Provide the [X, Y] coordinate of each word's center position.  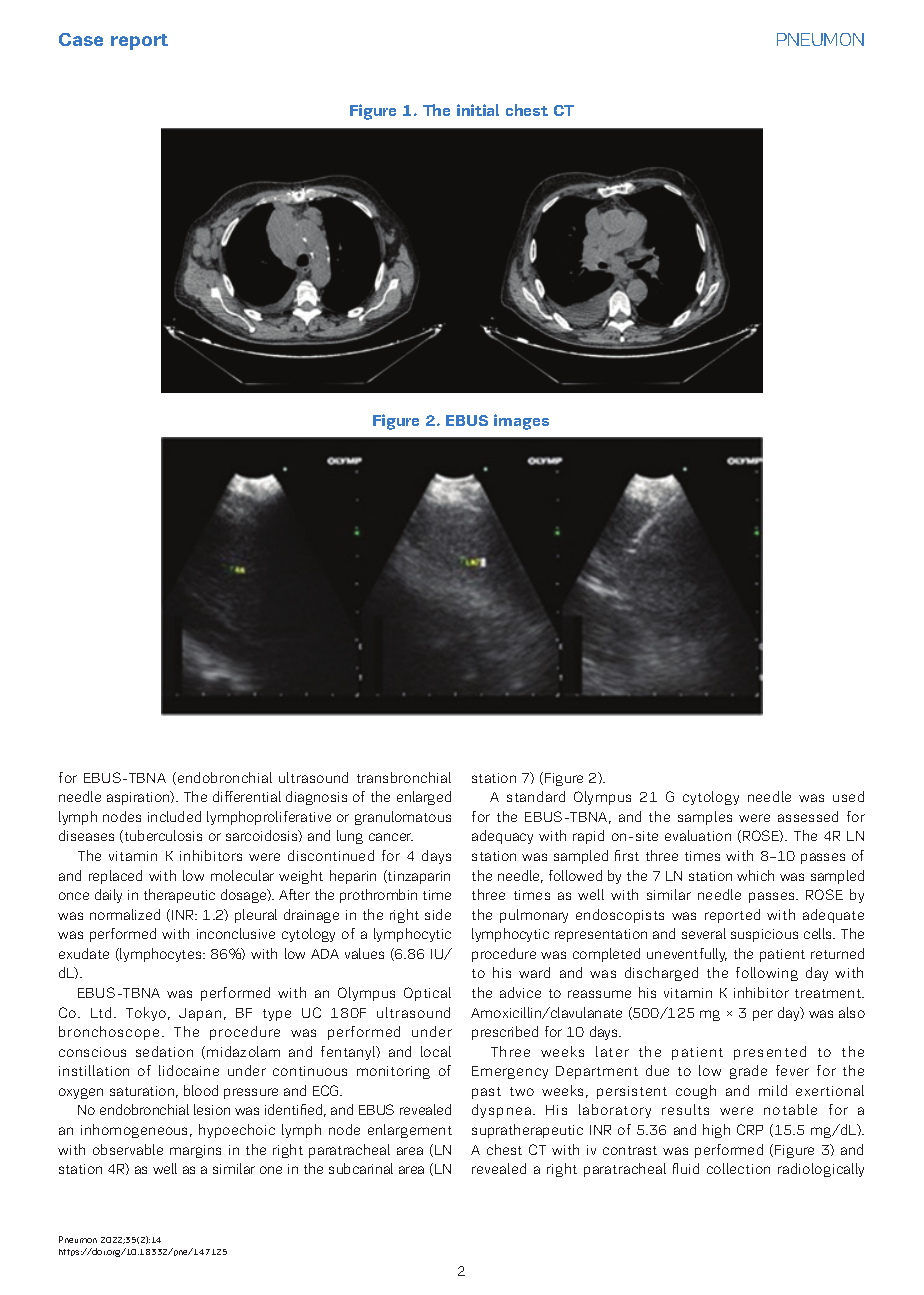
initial [478, 110]
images [521, 422]
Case [81, 39]
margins [195, 1151]
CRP [750, 1129]
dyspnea [501, 1111]
